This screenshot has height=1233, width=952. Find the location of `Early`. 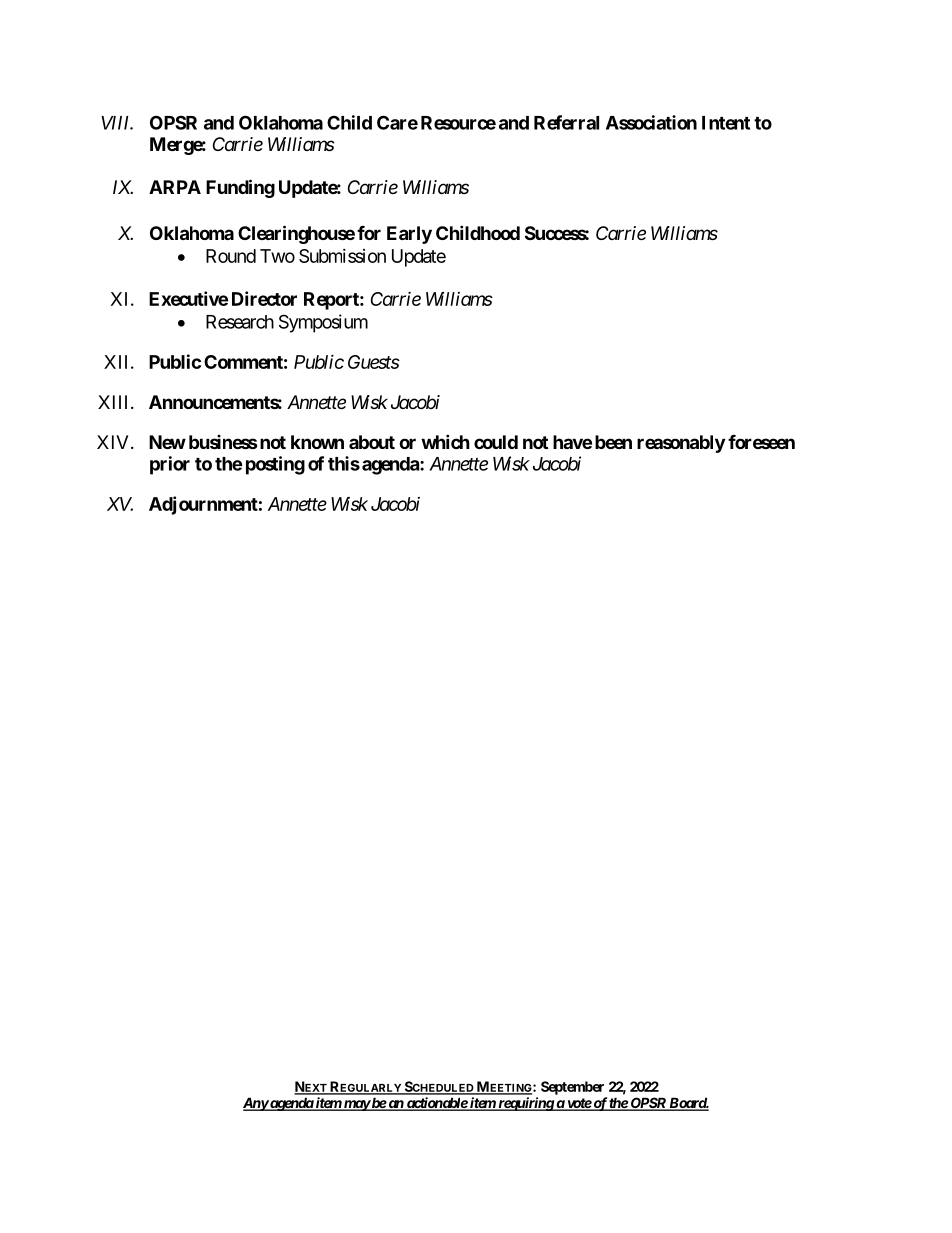

Early is located at coordinates (409, 235).
